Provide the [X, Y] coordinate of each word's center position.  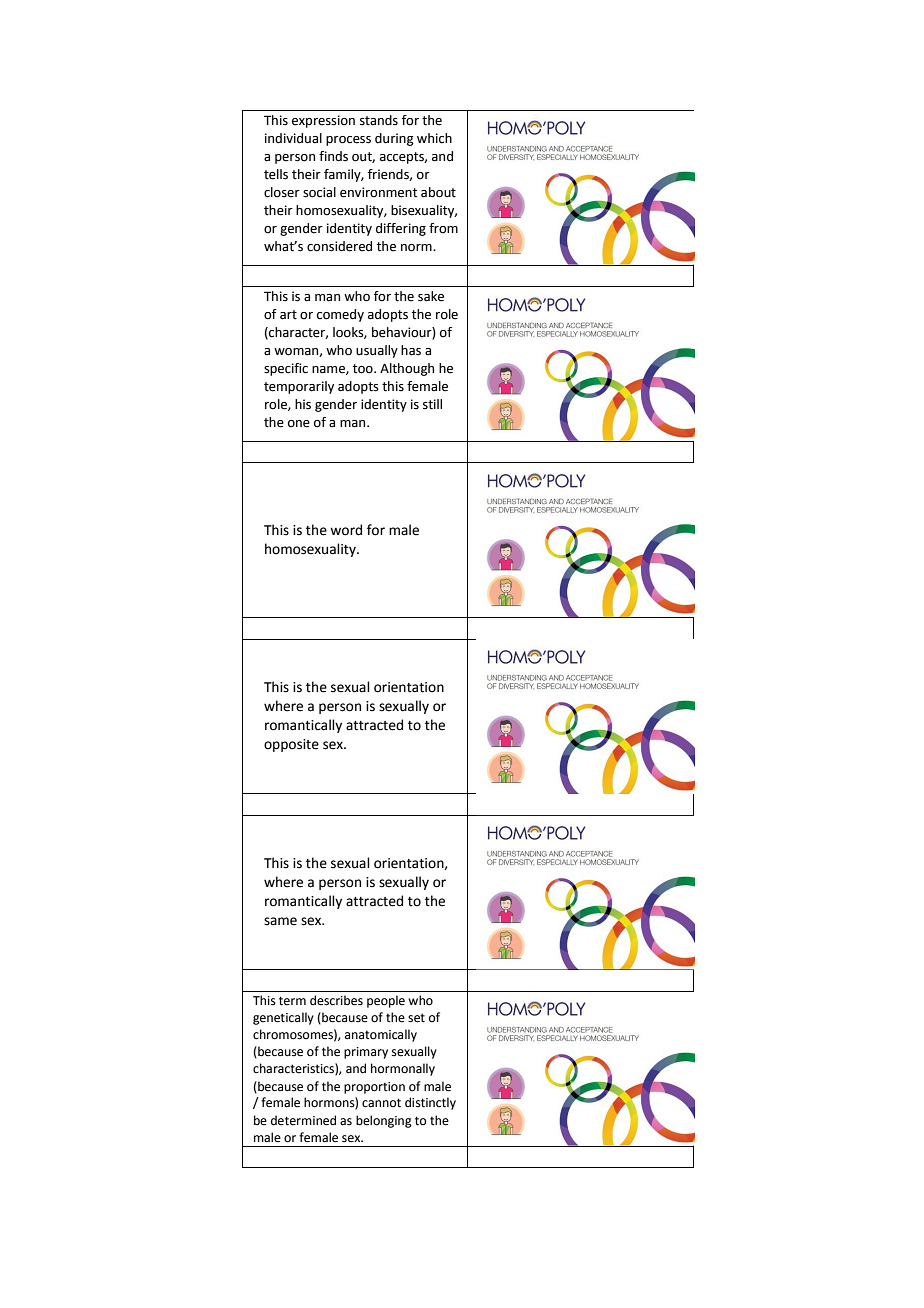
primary [366, 1053]
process [348, 141]
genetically [283, 1018]
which [434, 138]
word [346, 530]
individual [293, 138]
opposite [291, 745]
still [432, 404]
